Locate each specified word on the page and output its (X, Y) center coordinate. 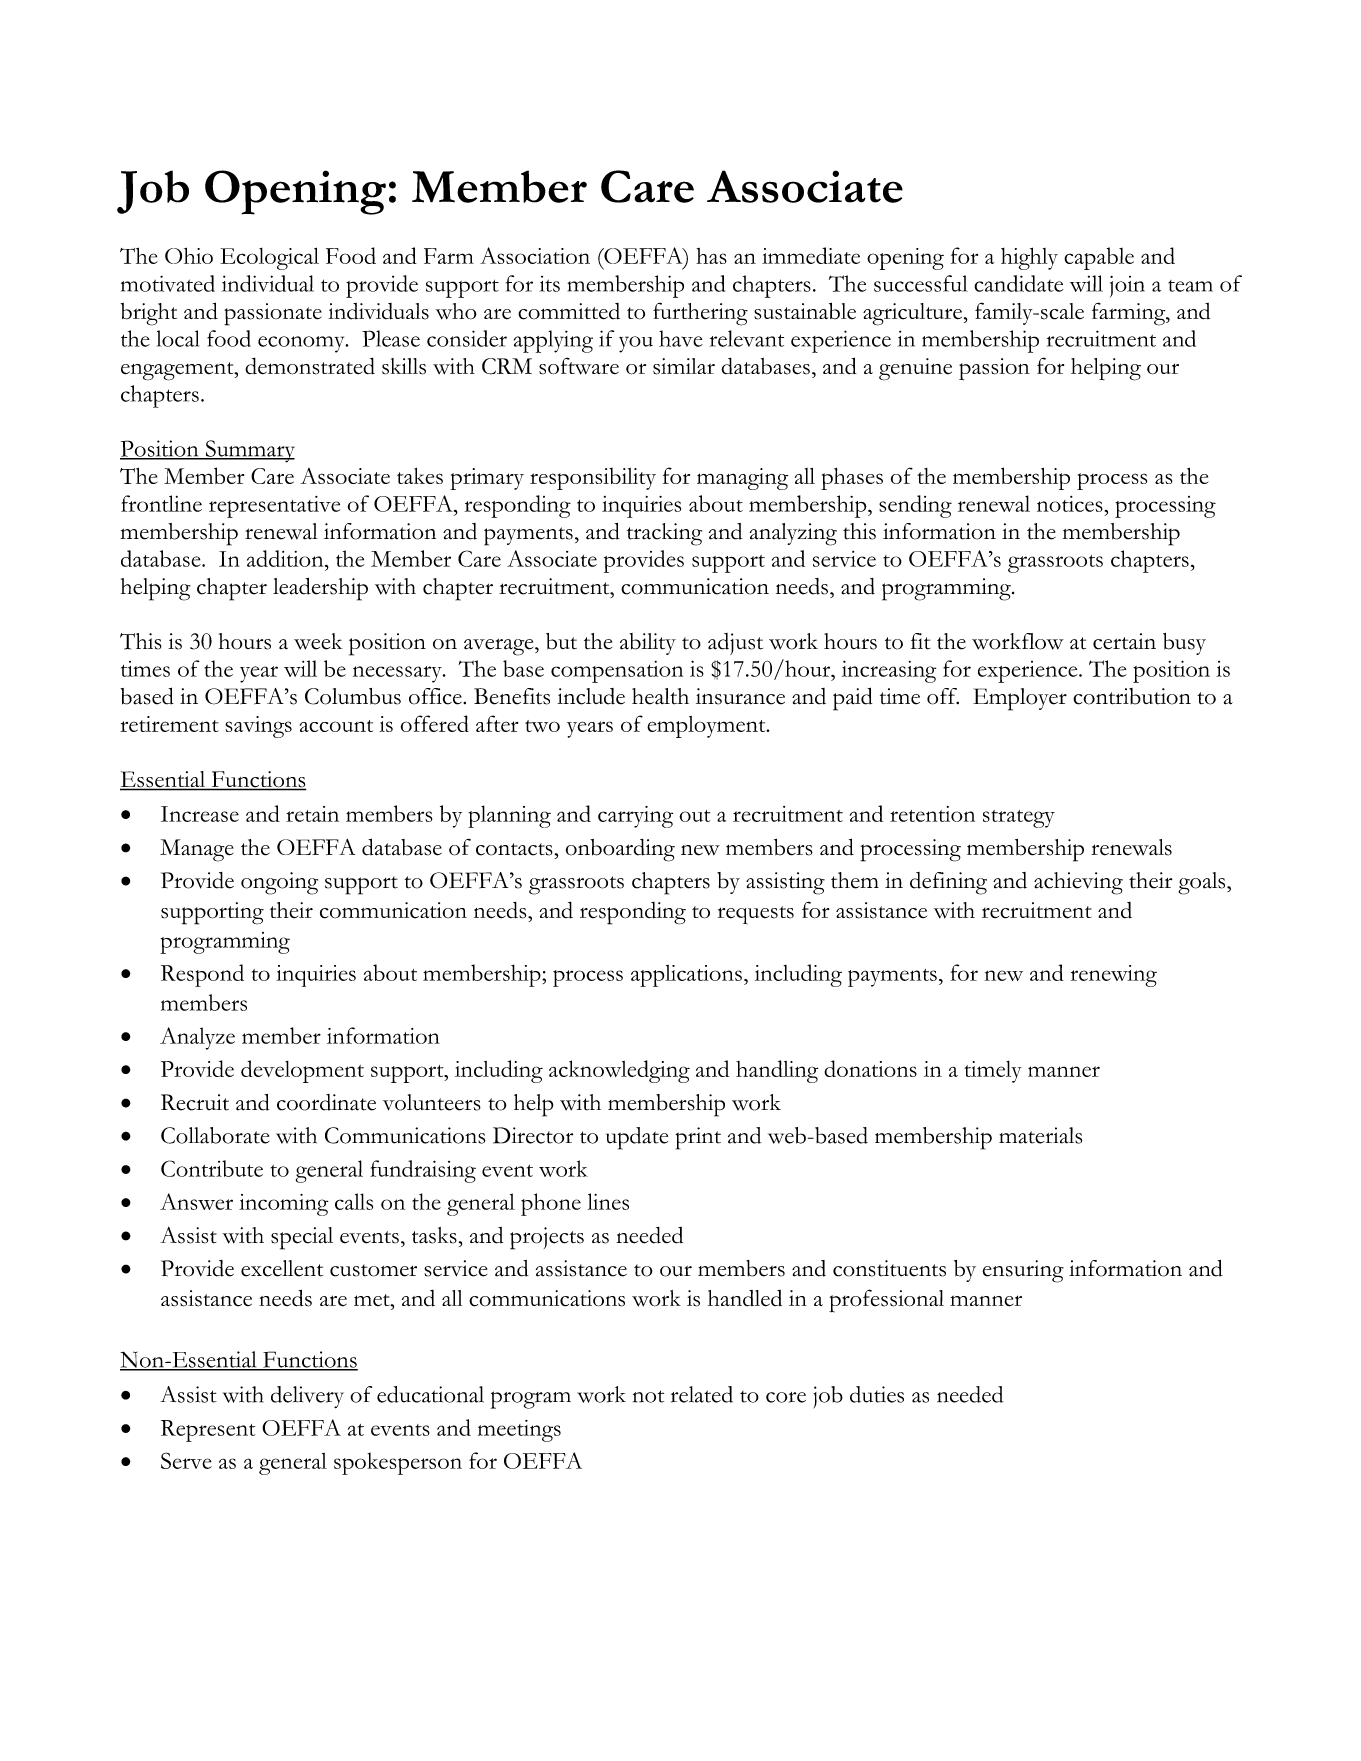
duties (877, 1394)
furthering (700, 314)
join (1127, 286)
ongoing (279, 883)
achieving (1078, 883)
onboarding (620, 850)
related (702, 1394)
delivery (307, 1397)
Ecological (269, 258)
